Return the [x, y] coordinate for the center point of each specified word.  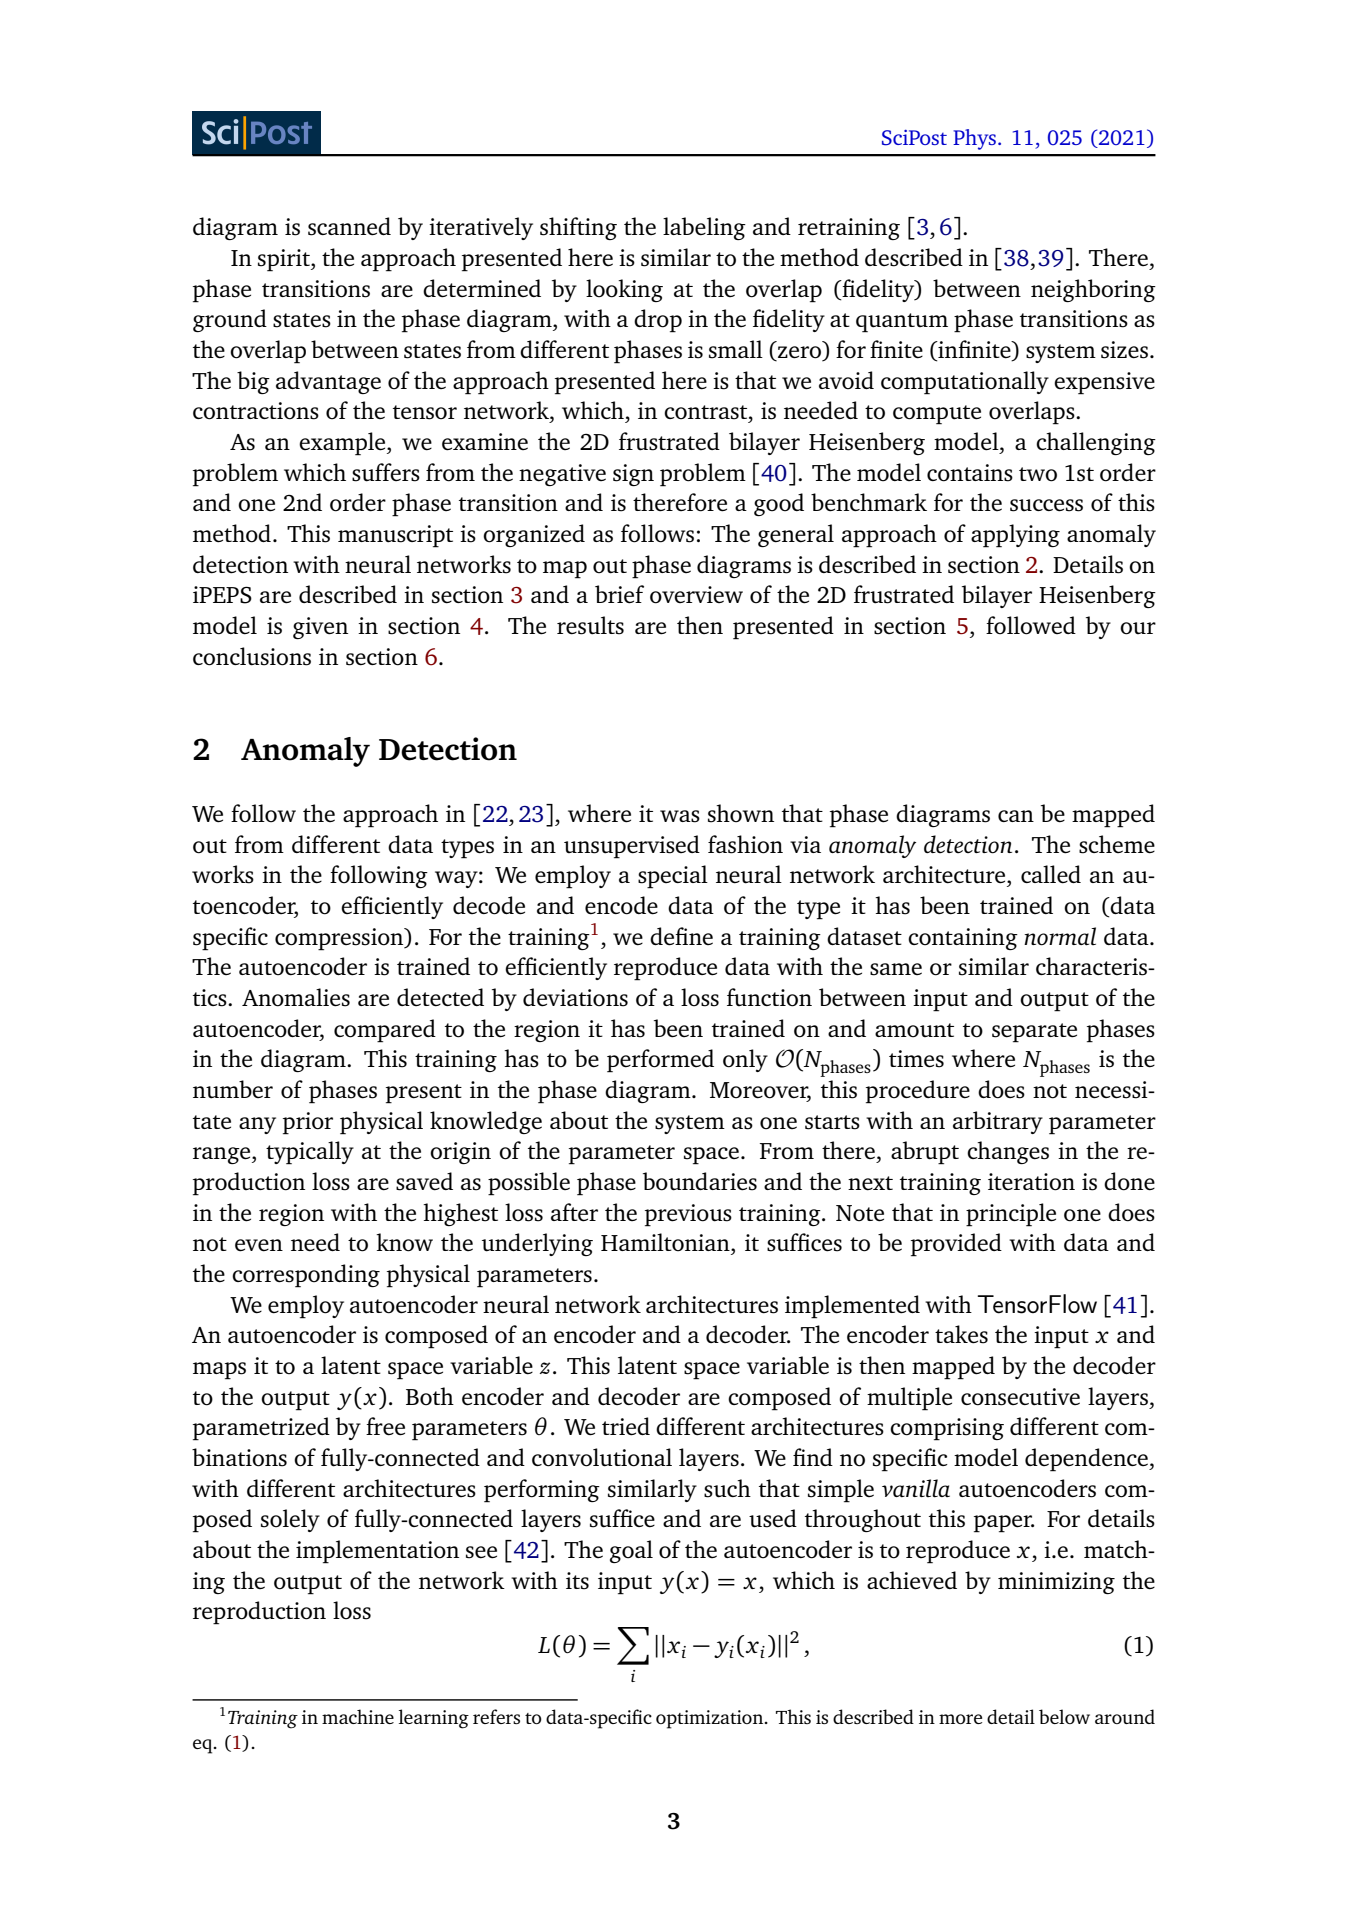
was [680, 816]
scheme [1117, 844]
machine [358, 1716]
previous [688, 1215]
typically [310, 1153]
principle [1011, 1215]
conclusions [252, 656]
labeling [704, 228]
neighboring [1093, 290]
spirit [285, 260]
